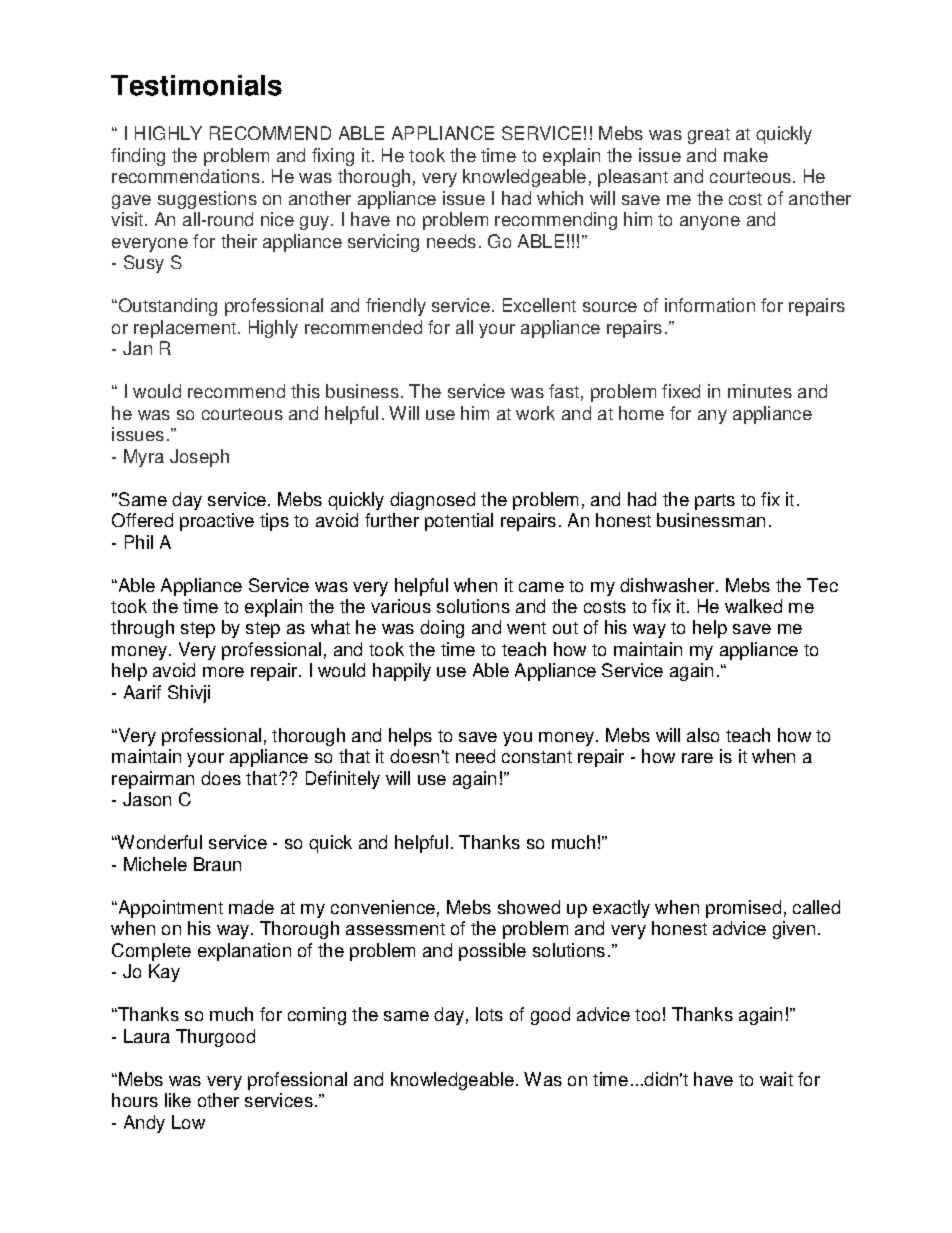  Describe the element at coordinates (776, 1079) in the screenshot. I see `wait` at that location.
